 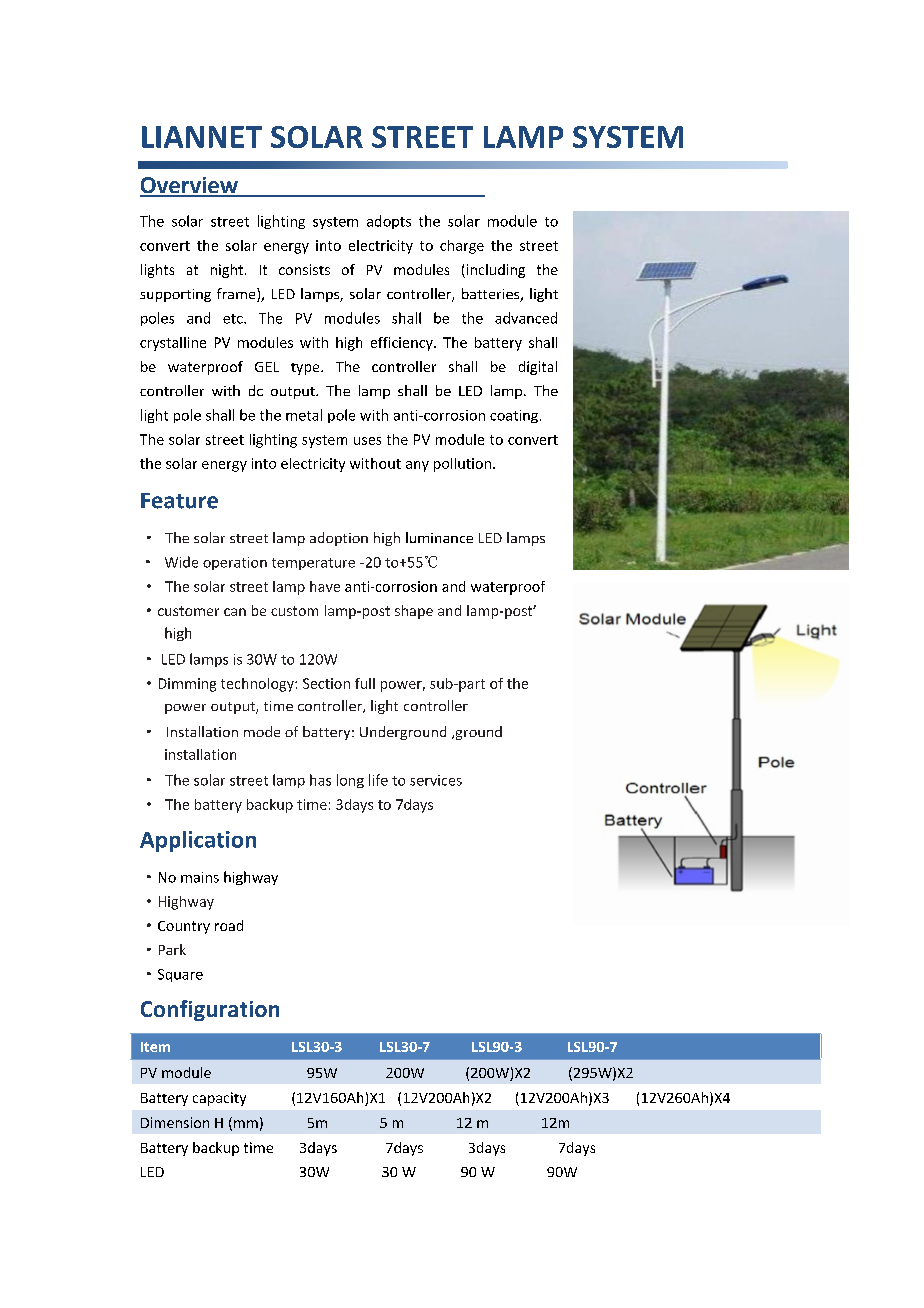 What do you see at coordinates (339, 539) in the image?
I see `adoption` at bounding box center [339, 539].
